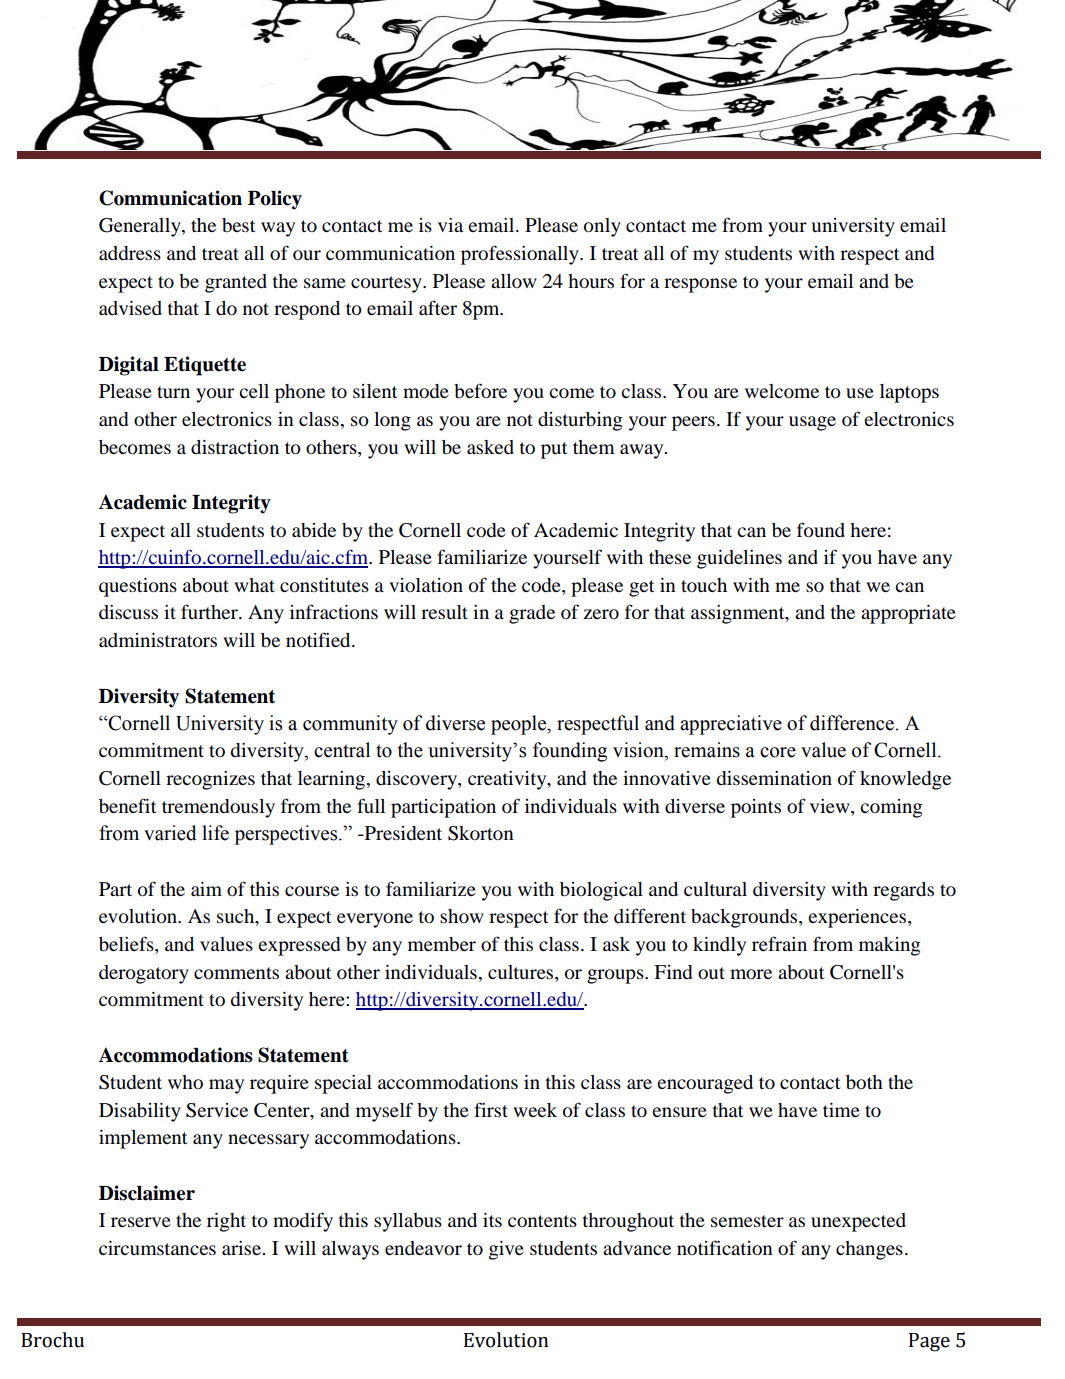  I want to click on recognizes, so click(210, 780).
